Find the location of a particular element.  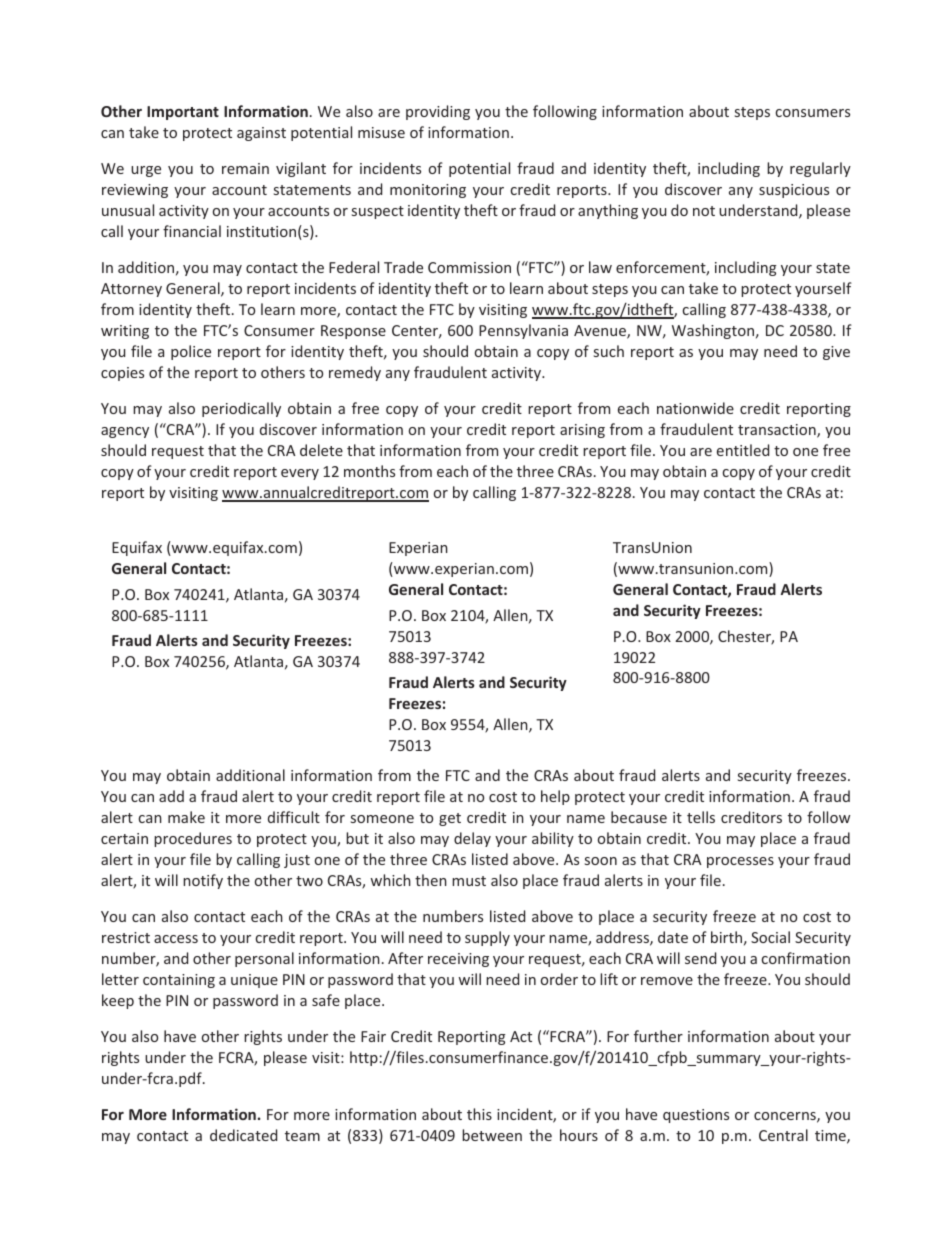

entitled is located at coordinates (743, 450).
